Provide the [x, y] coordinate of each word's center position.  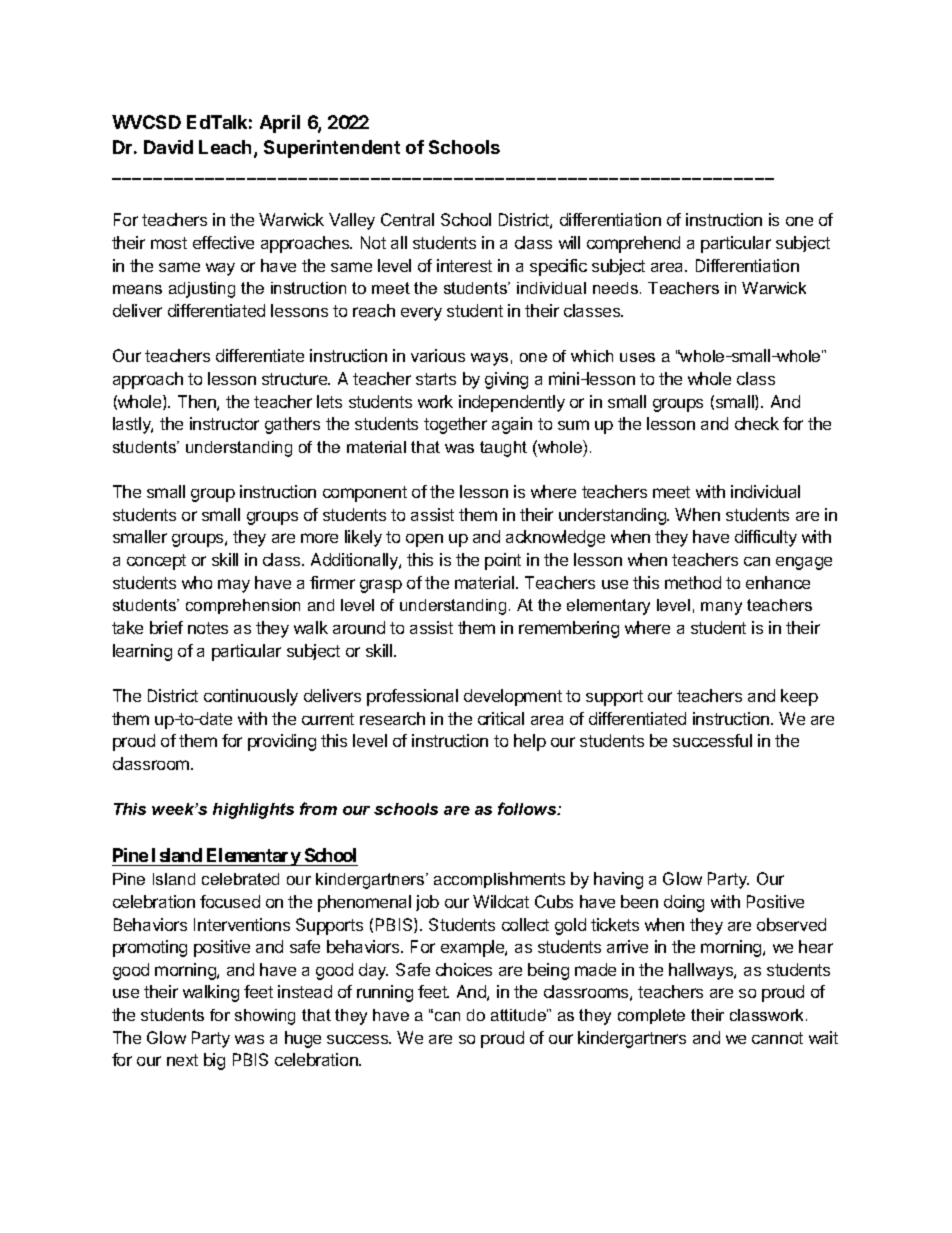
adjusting [202, 290]
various [438, 355]
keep [799, 697]
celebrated [240, 879]
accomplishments [499, 880]
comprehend [633, 244]
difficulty [766, 538]
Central [407, 219]
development [513, 697]
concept [156, 562]
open [424, 540]
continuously [251, 697]
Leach [225, 147]
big [214, 1061]
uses [637, 357]
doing [684, 903]
